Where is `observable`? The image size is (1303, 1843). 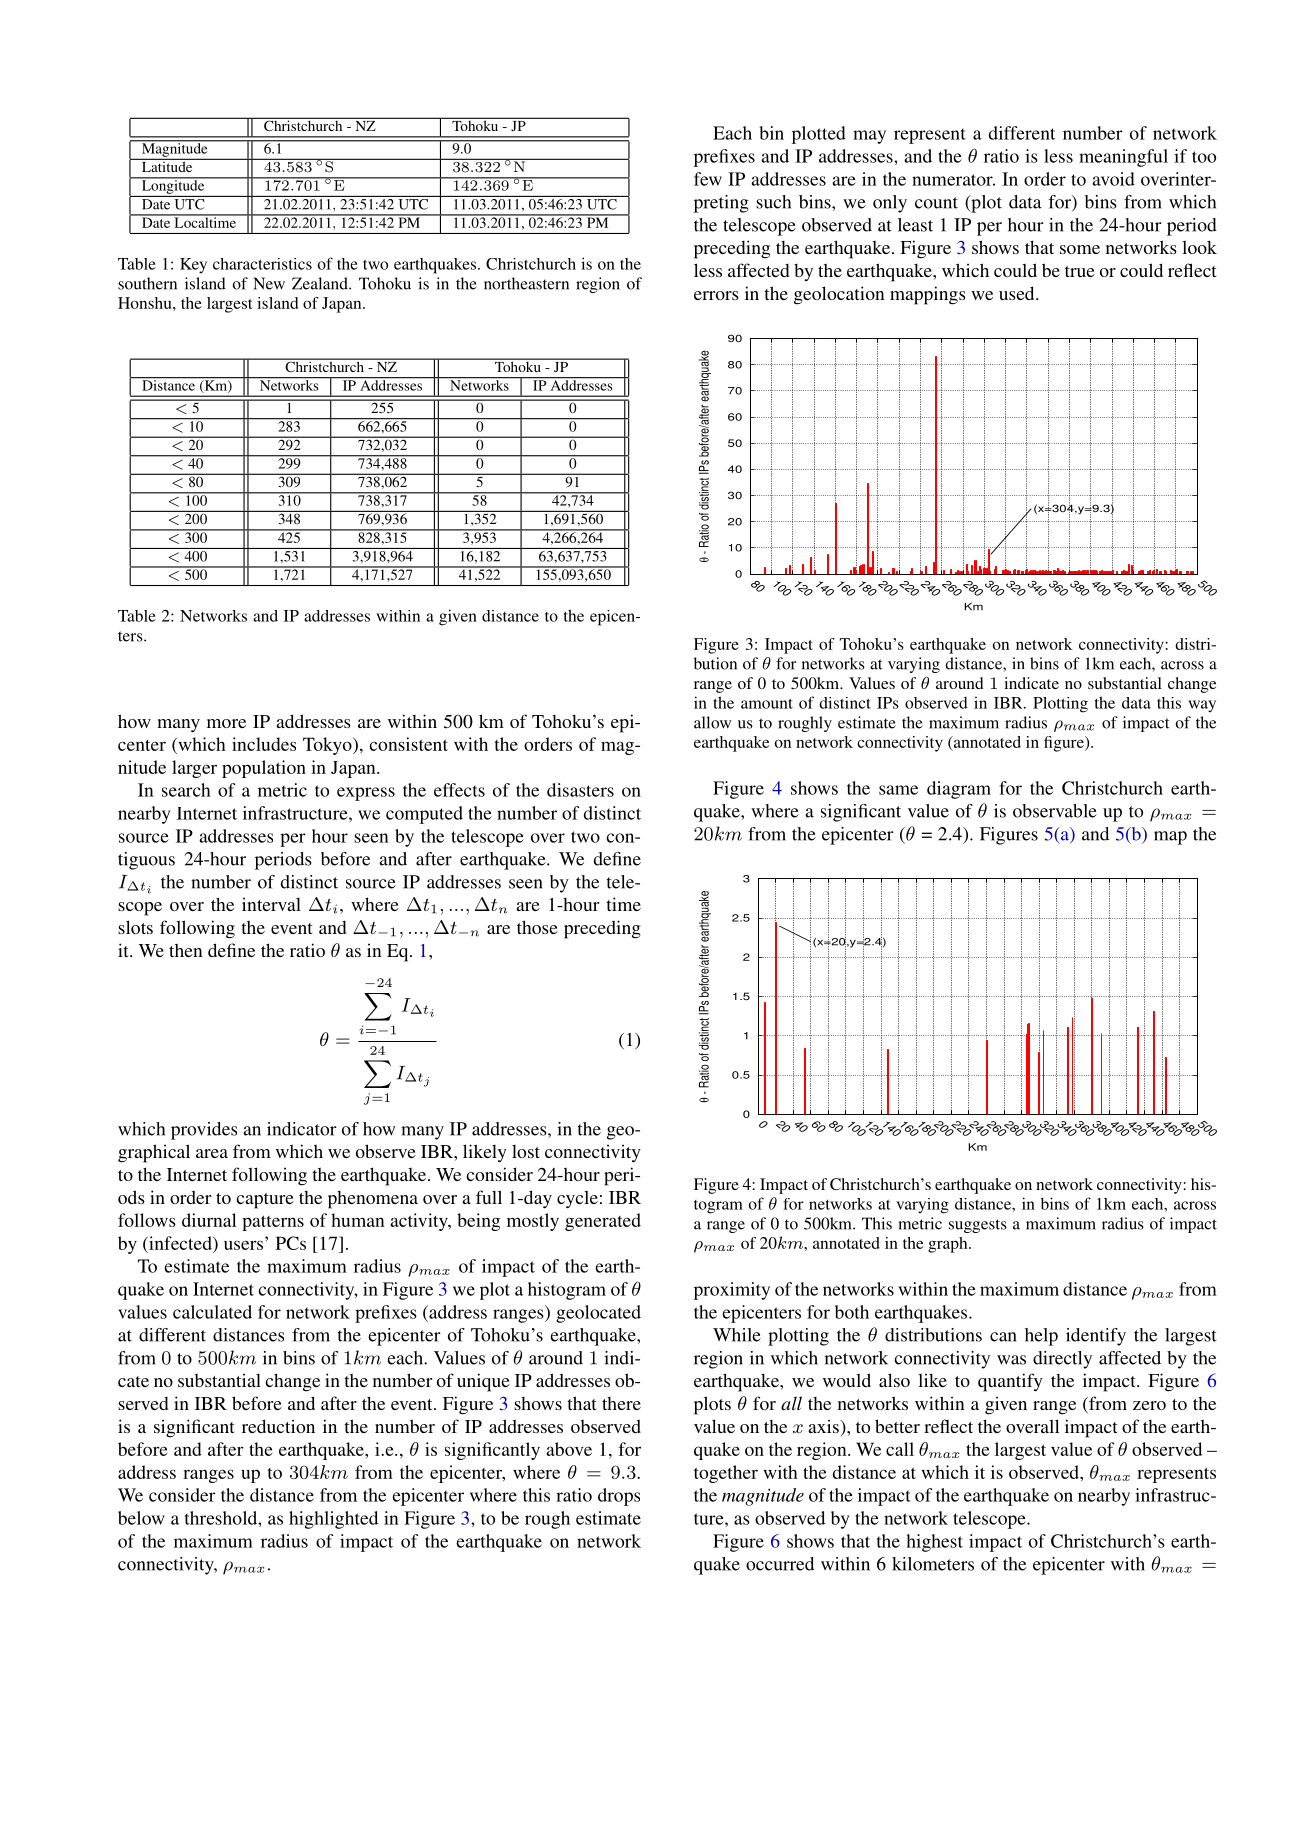 observable is located at coordinates (1055, 811).
